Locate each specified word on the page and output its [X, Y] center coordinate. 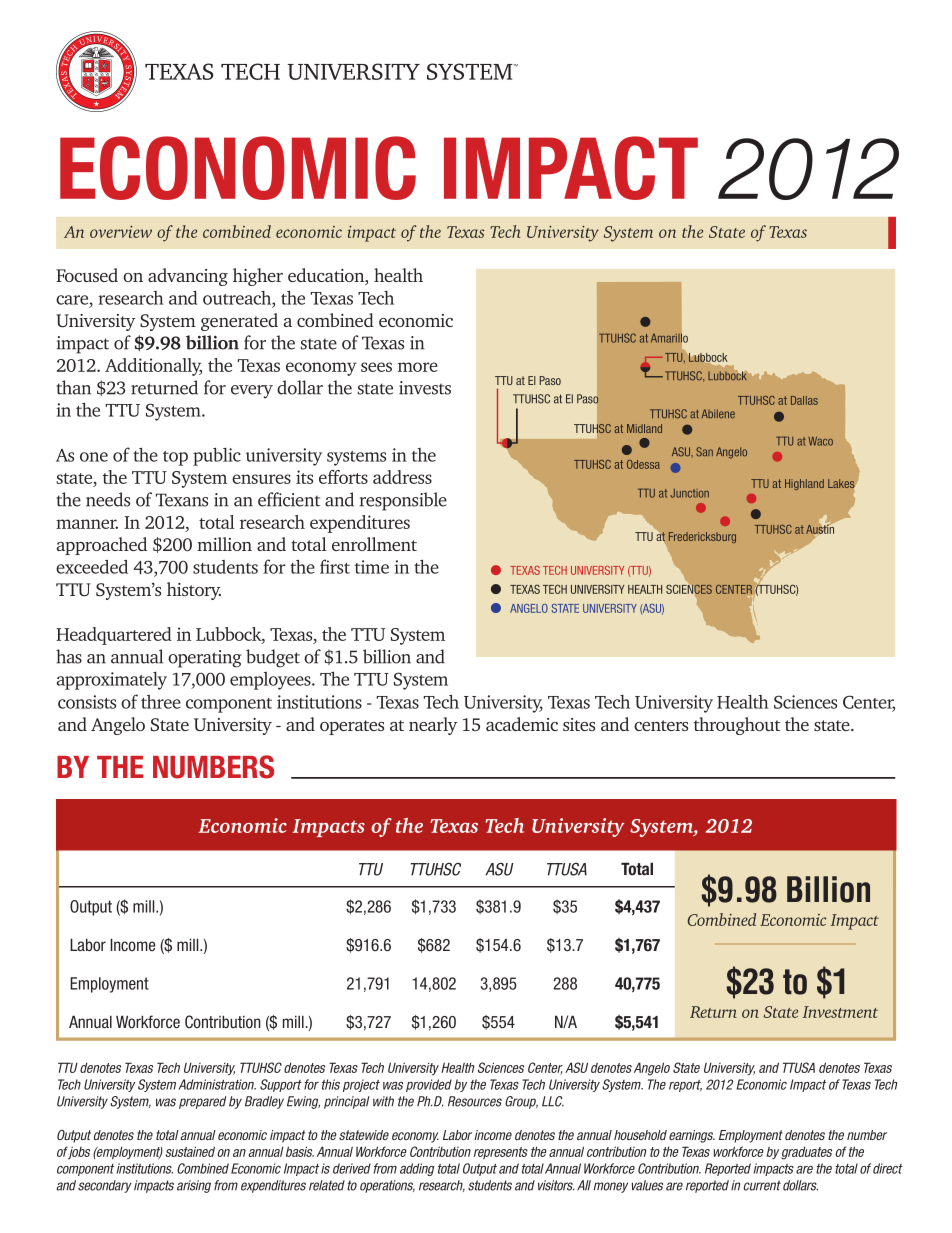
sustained [190, 1151]
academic [522, 724]
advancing [188, 277]
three [161, 702]
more [418, 367]
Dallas [804, 400]
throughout [737, 726]
